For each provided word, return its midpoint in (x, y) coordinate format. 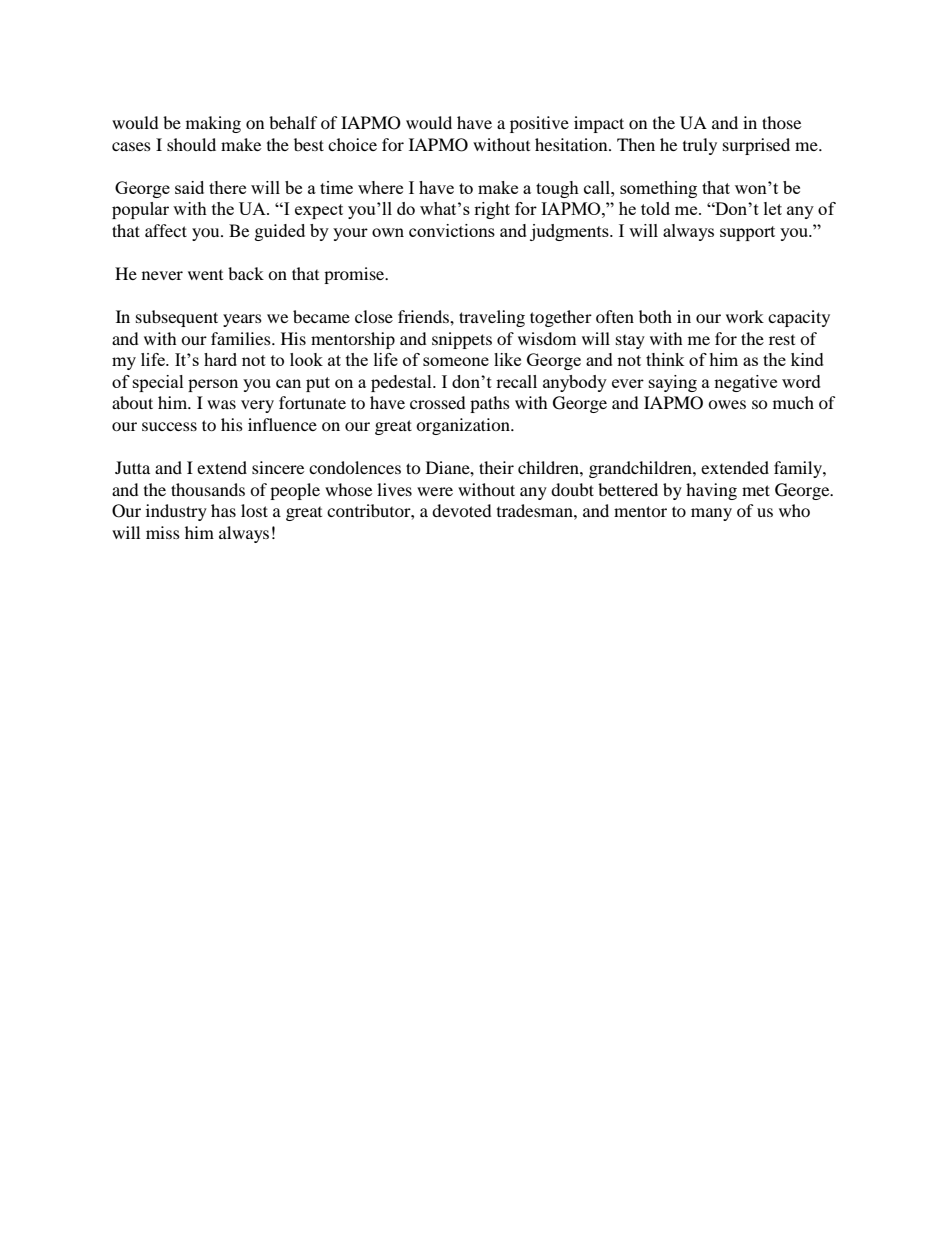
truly (700, 146)
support (747, 233)
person (213, 385)
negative (745, 383)
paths (490, 404)
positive (539, 124)
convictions (452, 230)
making (213, 124)
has (223, 510)
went (205, 275)
